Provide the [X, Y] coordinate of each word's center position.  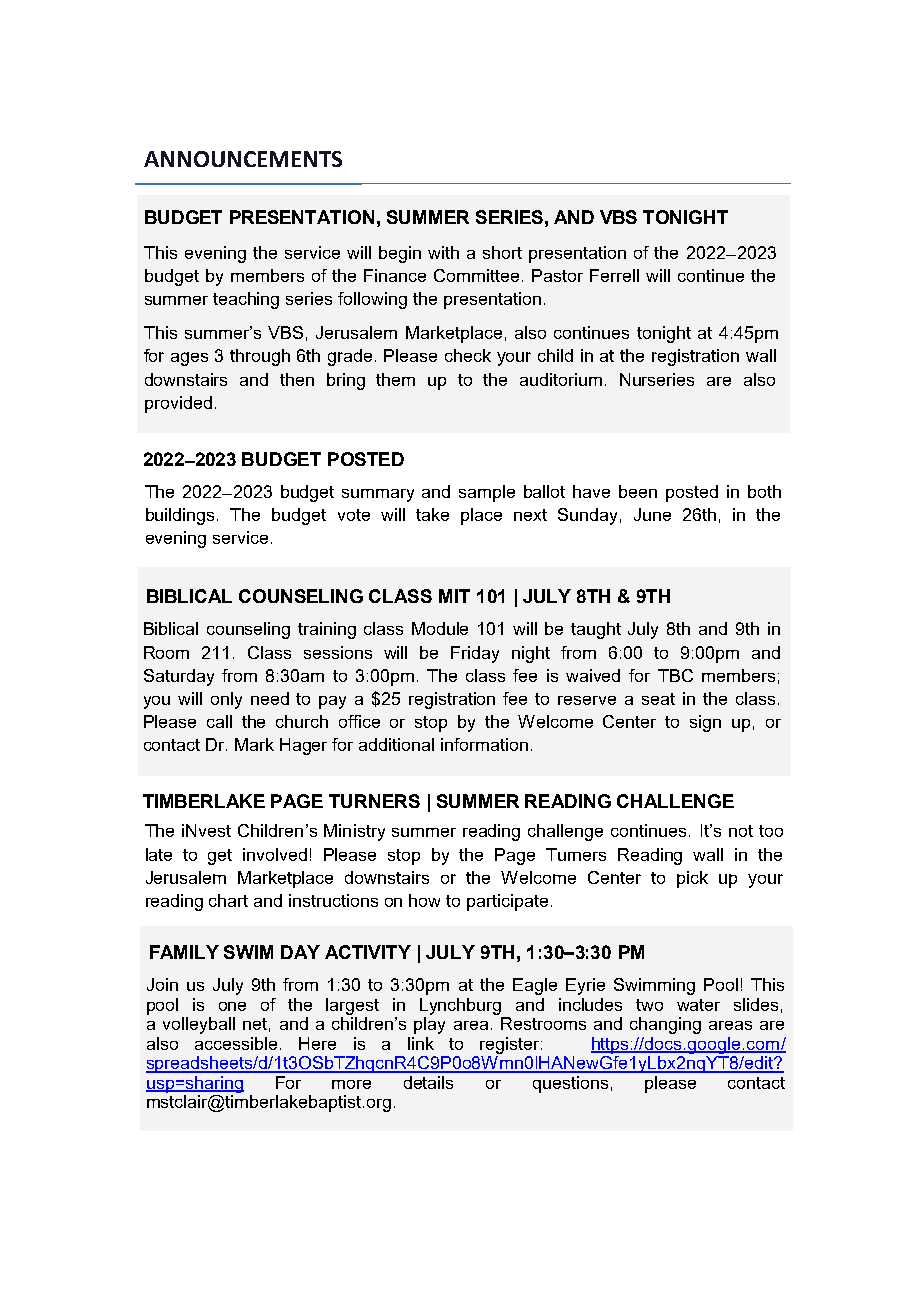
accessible [236, 1043]
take [432, 514]
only [226, 700]
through [260, 357]
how [424, 900]
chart [228, 900]
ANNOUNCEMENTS [243, 159]
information [484, 744]
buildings [180, 516]
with [443, 252]
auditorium [561, 379]
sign [705, 723]
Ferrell [614, 275]
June [652, 514]
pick [692, 879]
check [468, 355]
